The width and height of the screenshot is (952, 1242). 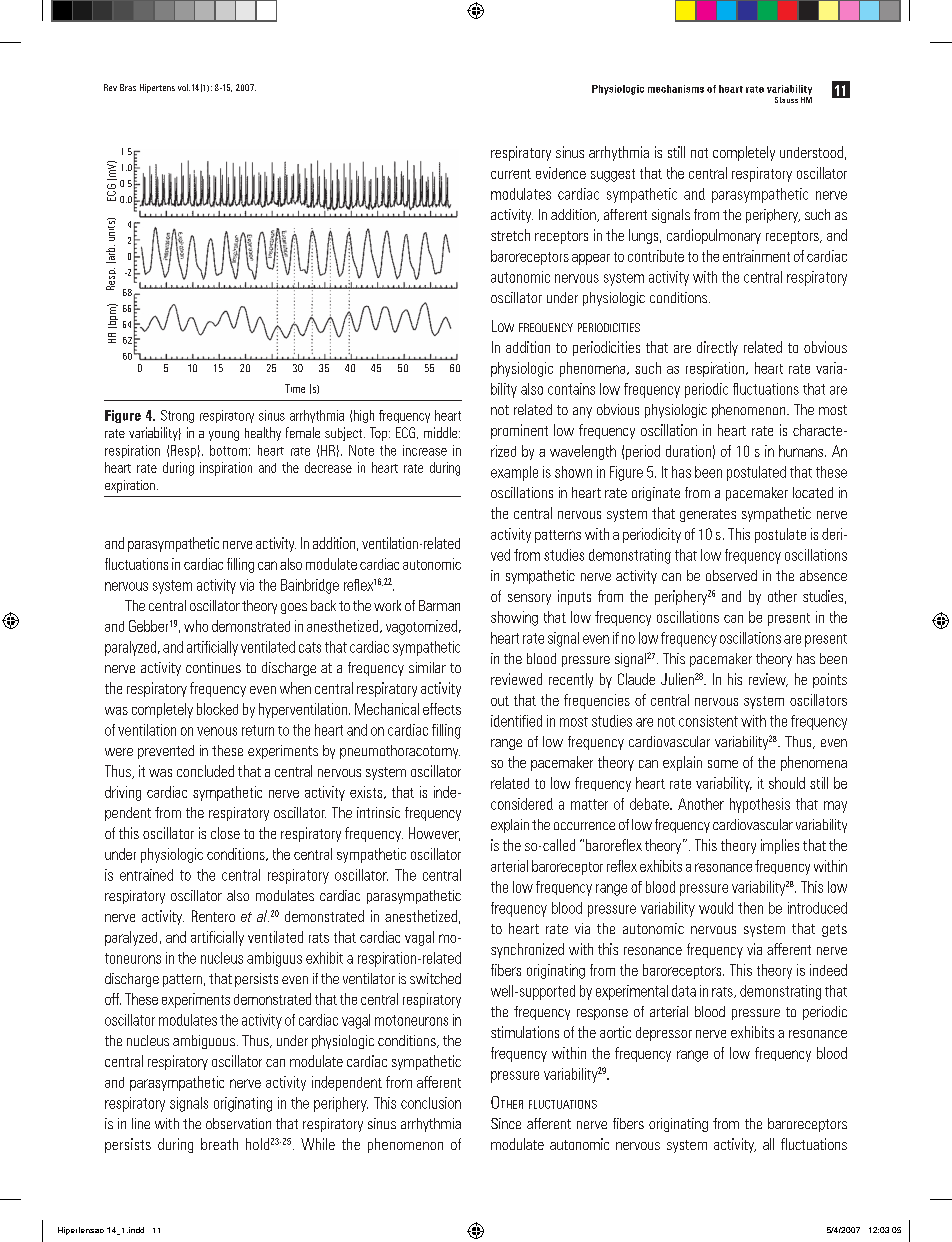 What do you see at coordinates (676, 89) in the screenshot?
I see `mechanisms` at bounding box center [676, 89].
